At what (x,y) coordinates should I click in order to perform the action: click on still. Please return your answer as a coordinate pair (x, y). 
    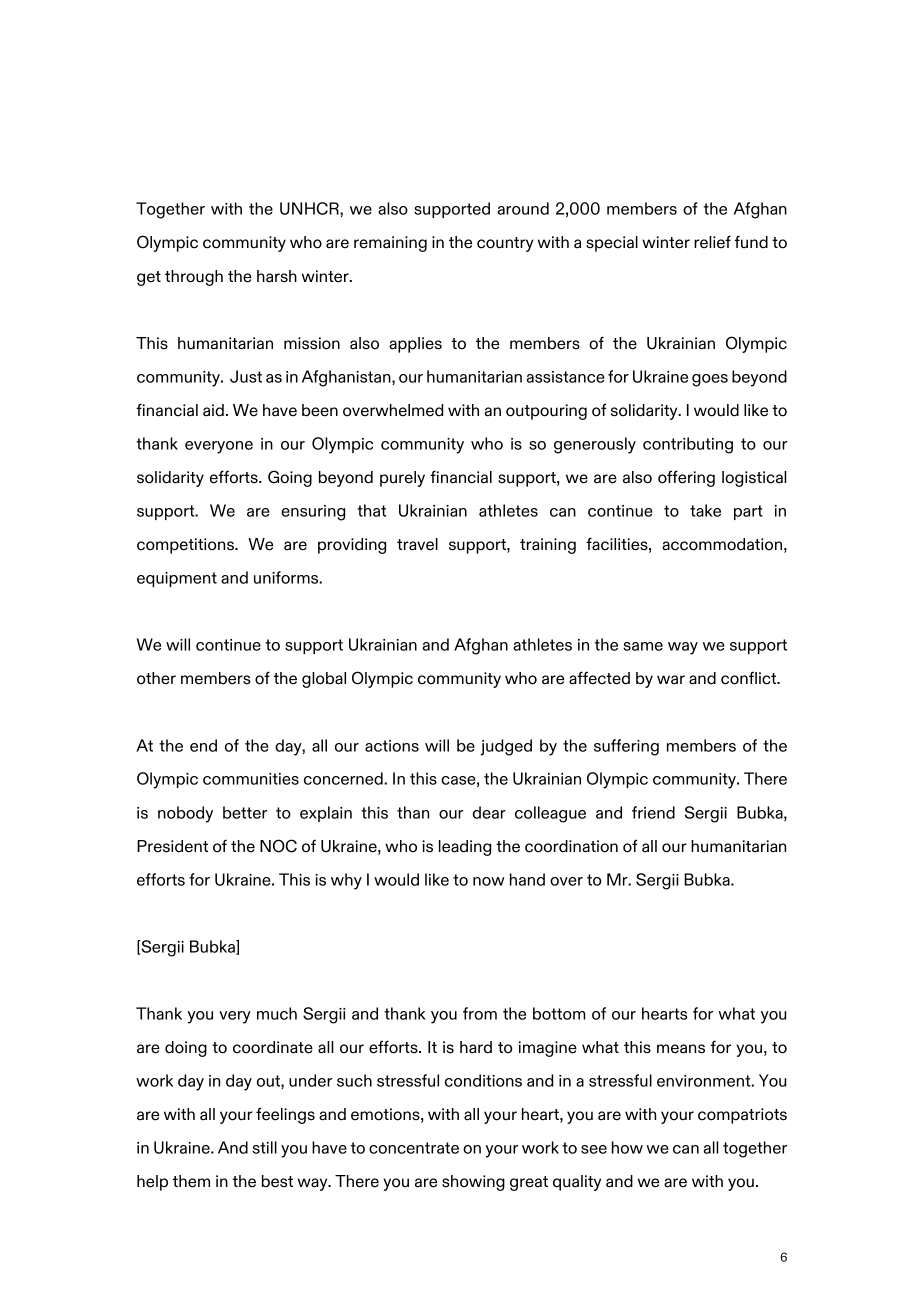
    Looking at the image, I should click on (264, 1147).
